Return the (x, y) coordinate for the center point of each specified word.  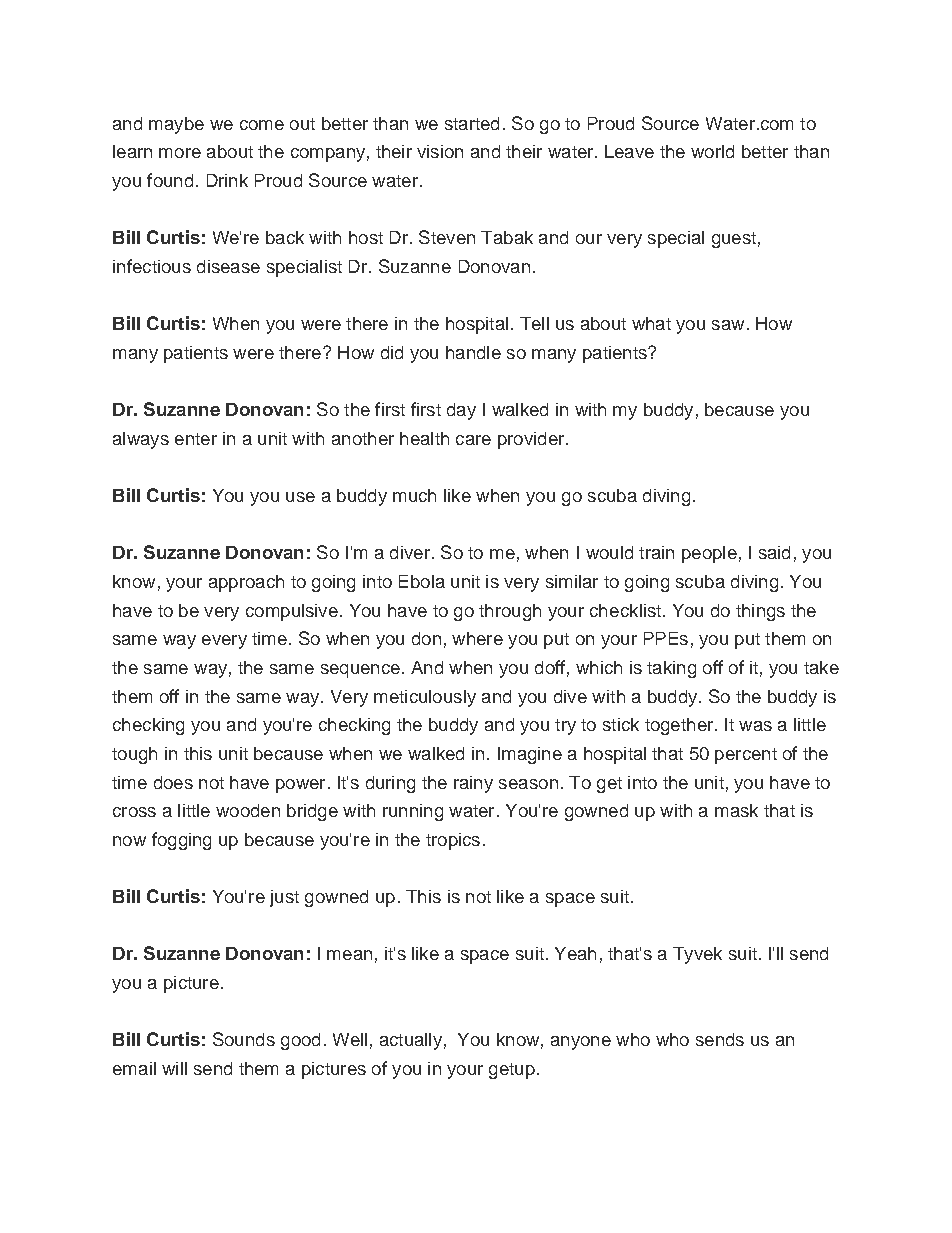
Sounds (244, 1039)
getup (512, 1071)
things (760, 612)
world (712, 151)
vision (440, 151)
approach (246, 583)
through (510, 612)
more (180, 153)
